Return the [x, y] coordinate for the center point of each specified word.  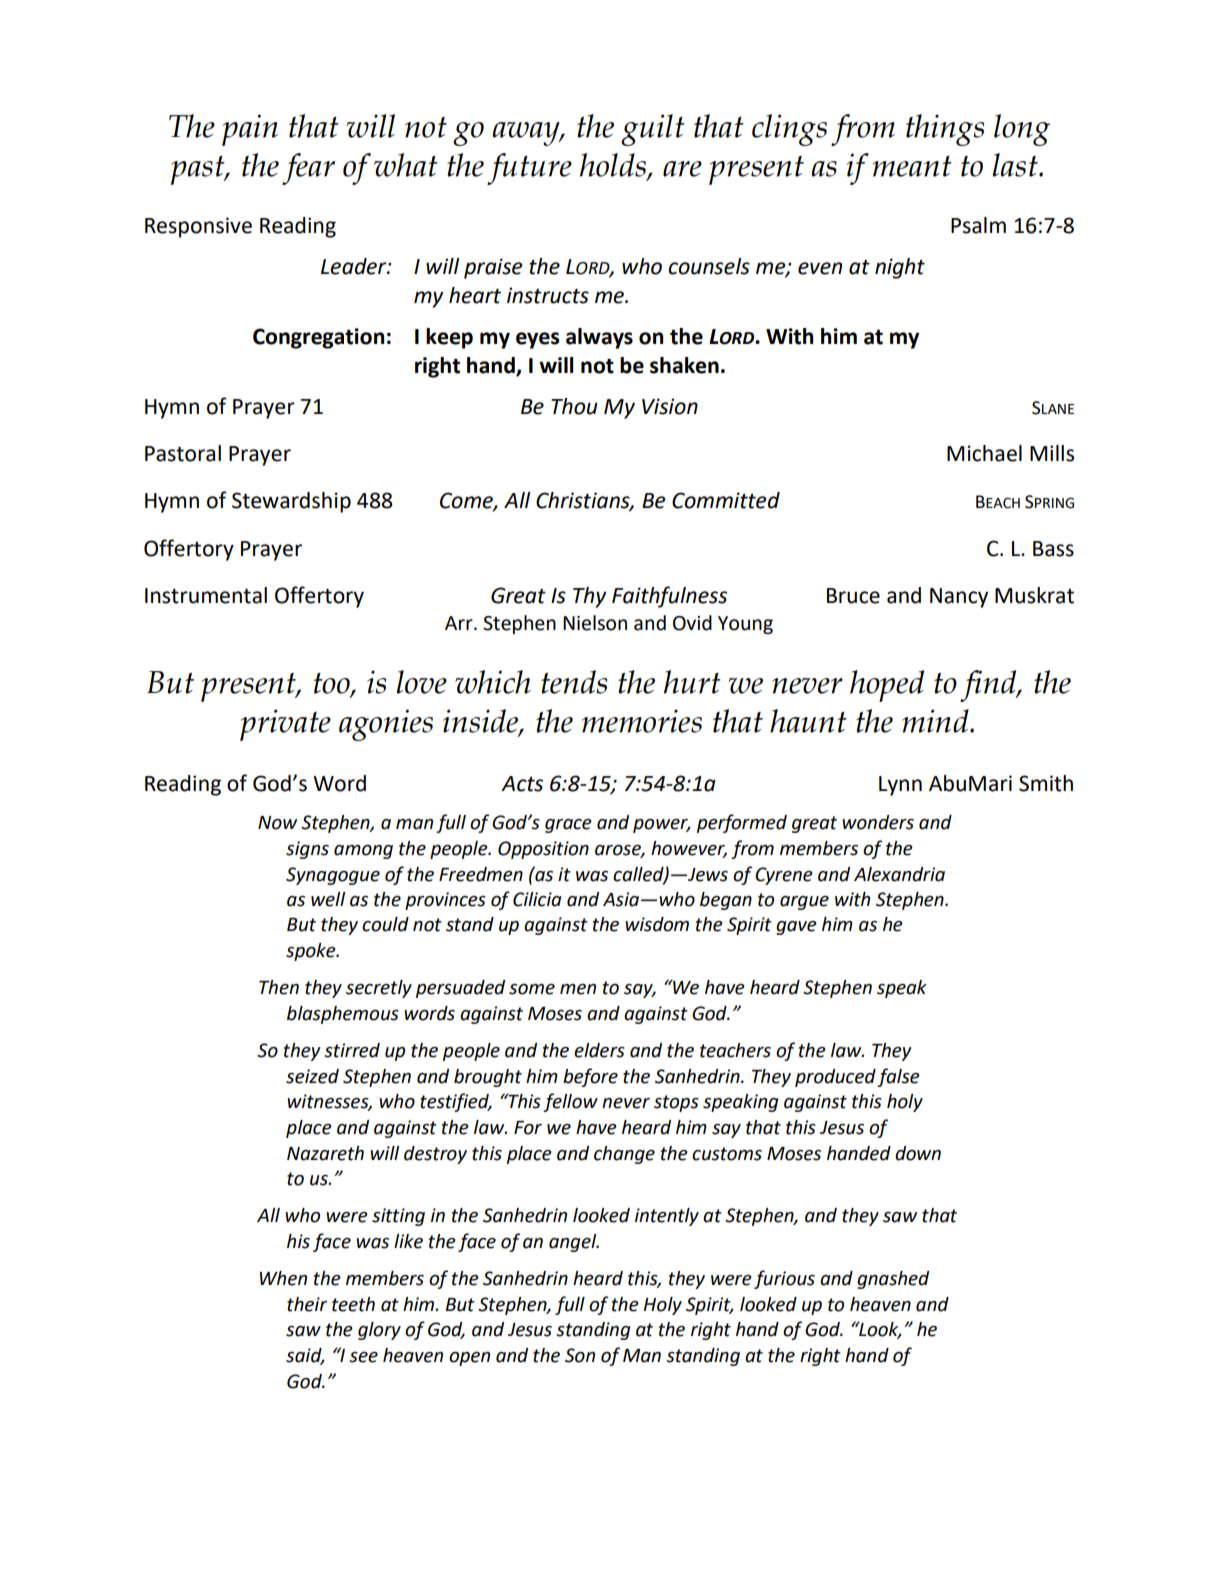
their [307, 1304]
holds [613, 165]
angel [574, 1243]
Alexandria [899, 874]
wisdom [657, 924]
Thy [590, 597]
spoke [312, 952]
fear [308, 169]
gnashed [893, 1280]
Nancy [959, 598]
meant [912, 166]
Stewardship [291, 502]
